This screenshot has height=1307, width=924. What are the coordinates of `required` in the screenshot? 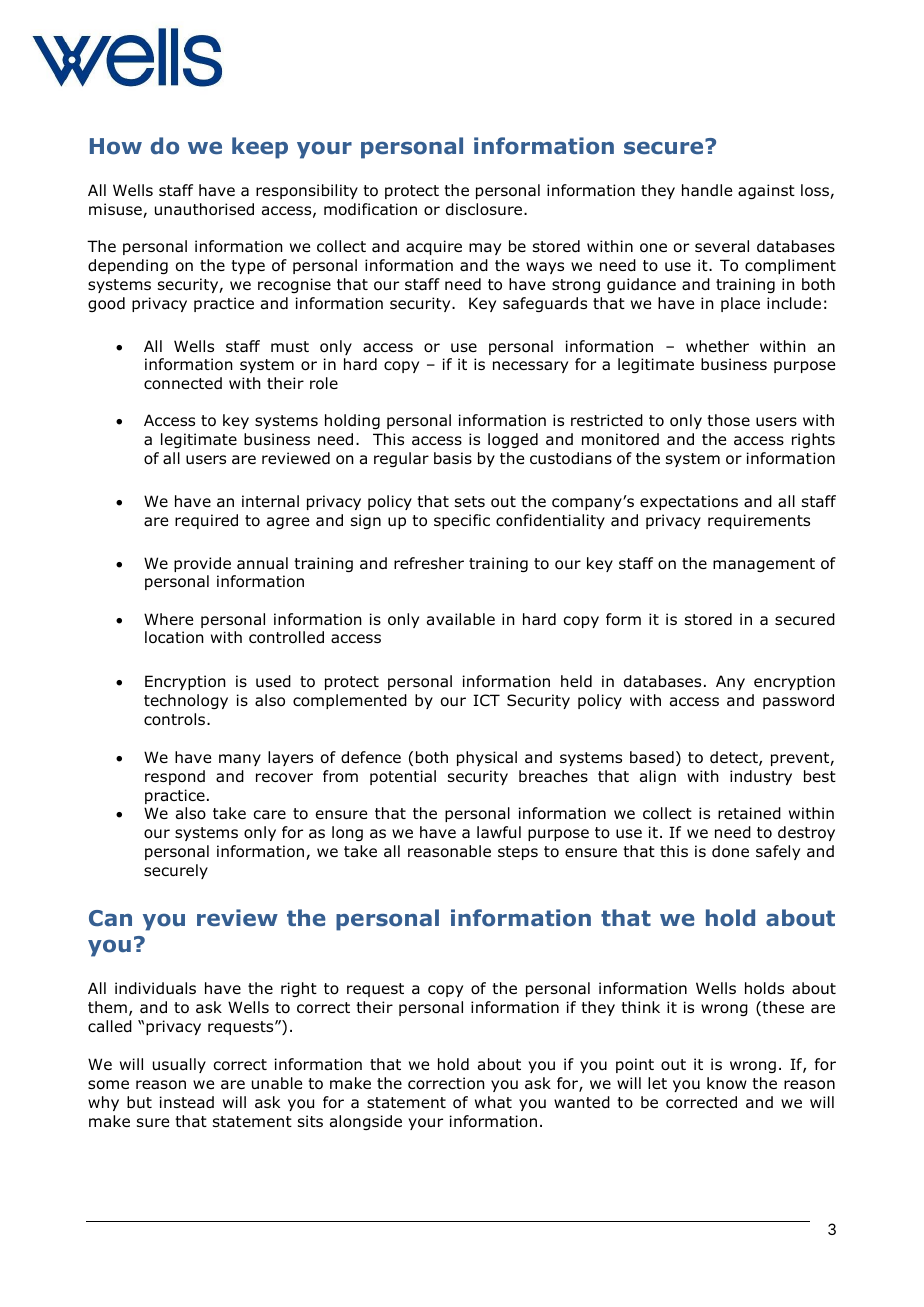 It's located at (206, 521).
